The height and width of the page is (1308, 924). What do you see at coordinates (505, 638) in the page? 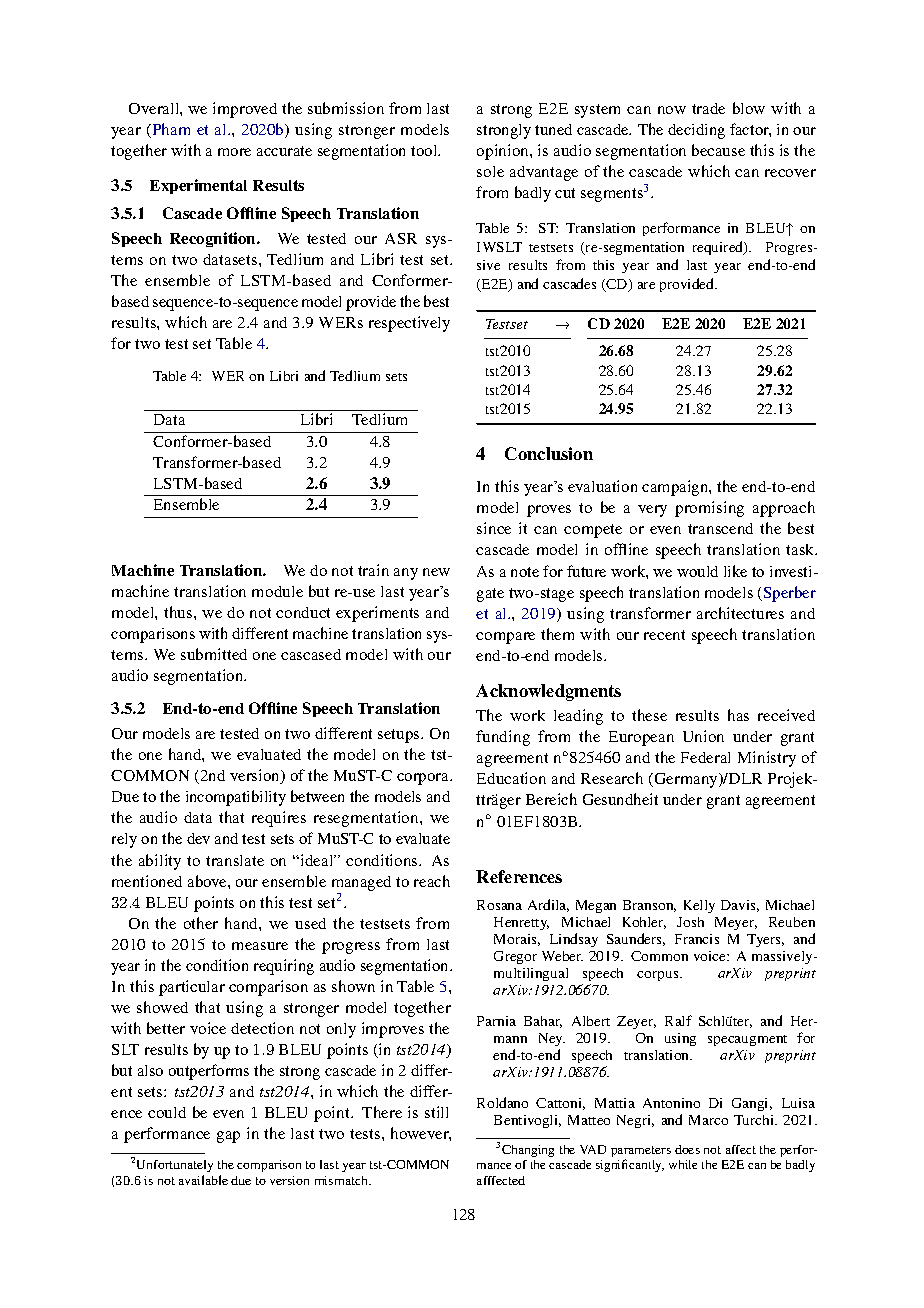
I see `compare` at bounding box center [505, 638].
